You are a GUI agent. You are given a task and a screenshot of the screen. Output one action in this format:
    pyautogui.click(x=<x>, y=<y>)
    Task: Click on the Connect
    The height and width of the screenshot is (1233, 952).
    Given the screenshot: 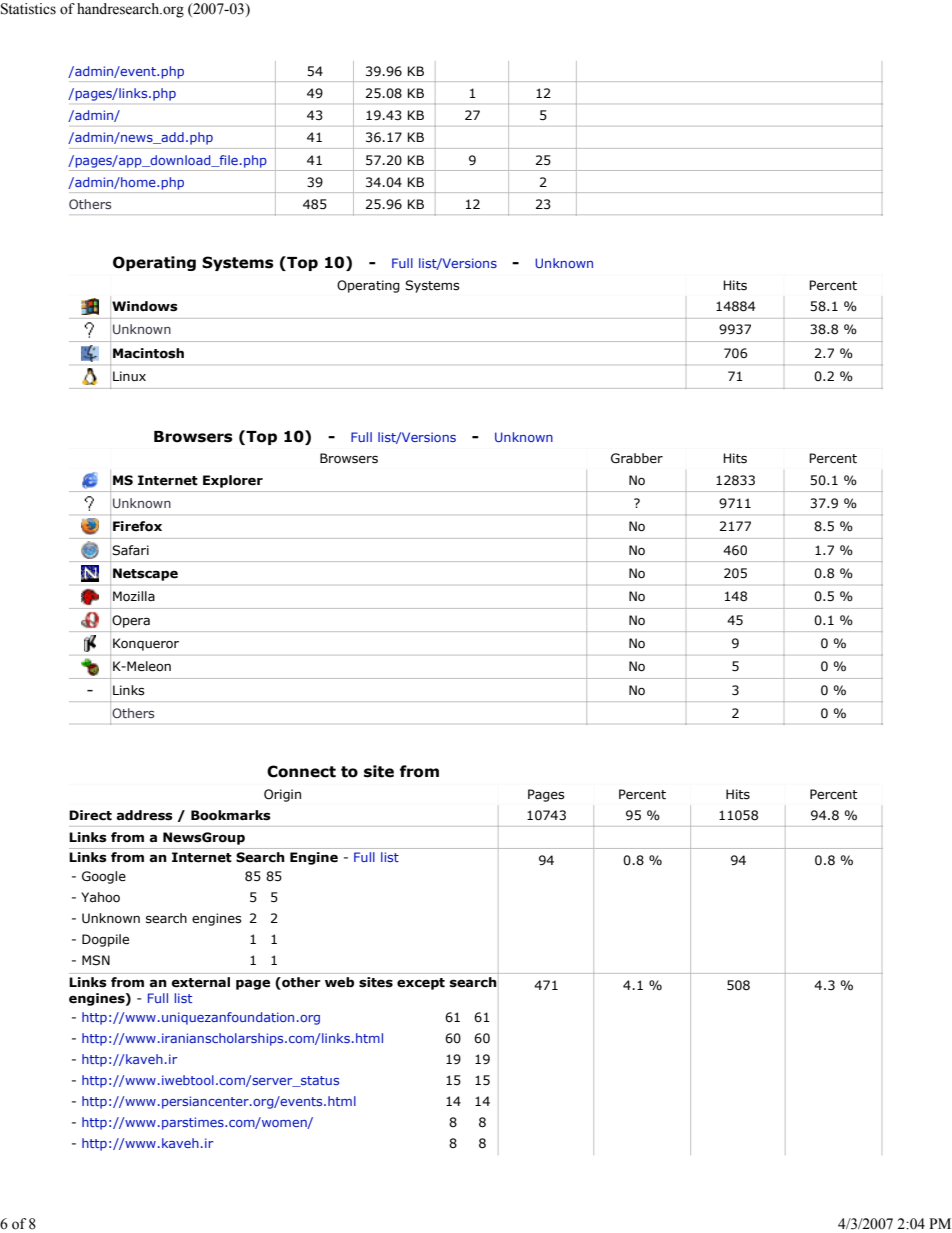 What is the action you would take?
    pyautogui.click(x=301, y=771)
